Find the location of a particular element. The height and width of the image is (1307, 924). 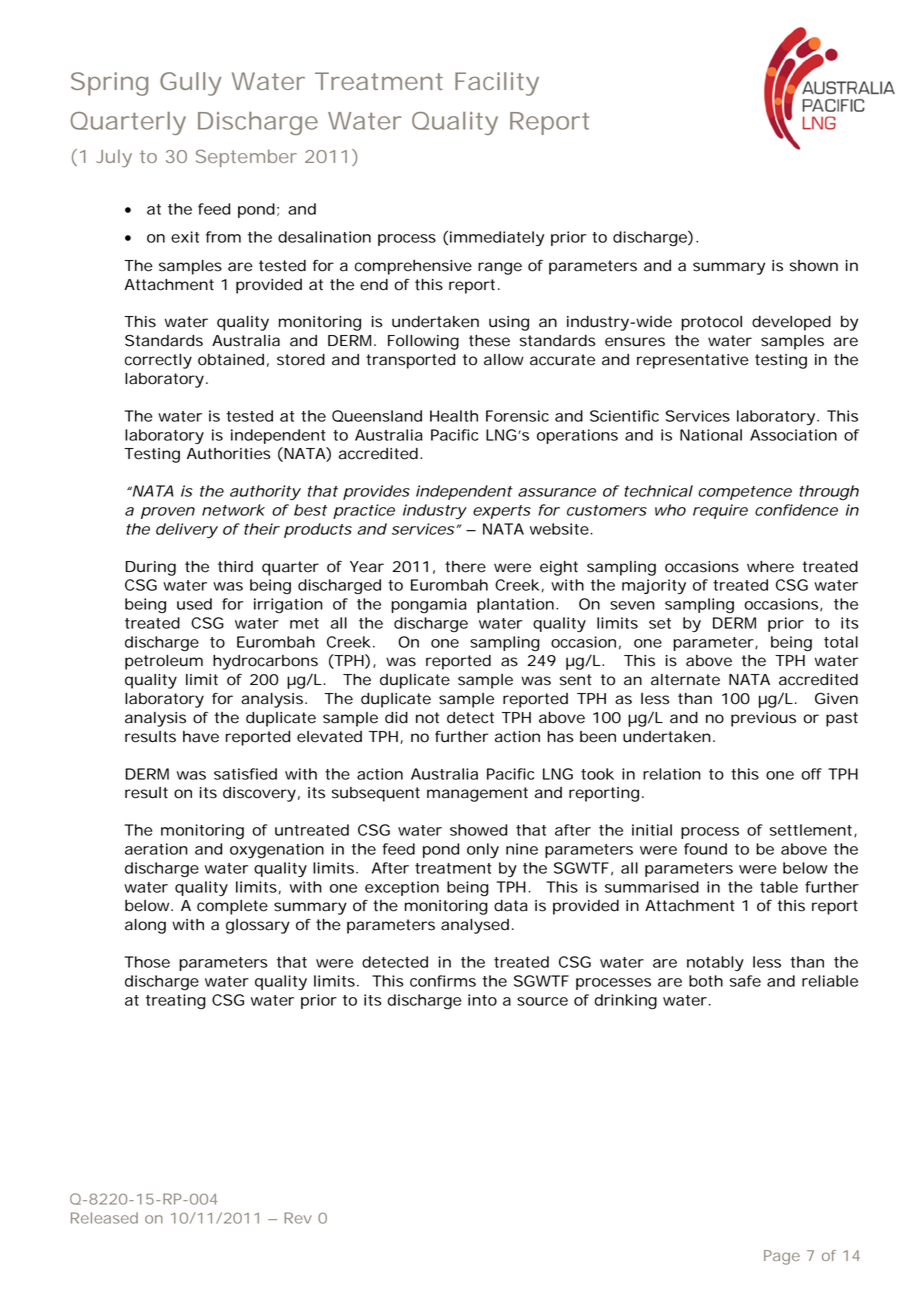

Released is located at coordinates (104, 1218).
